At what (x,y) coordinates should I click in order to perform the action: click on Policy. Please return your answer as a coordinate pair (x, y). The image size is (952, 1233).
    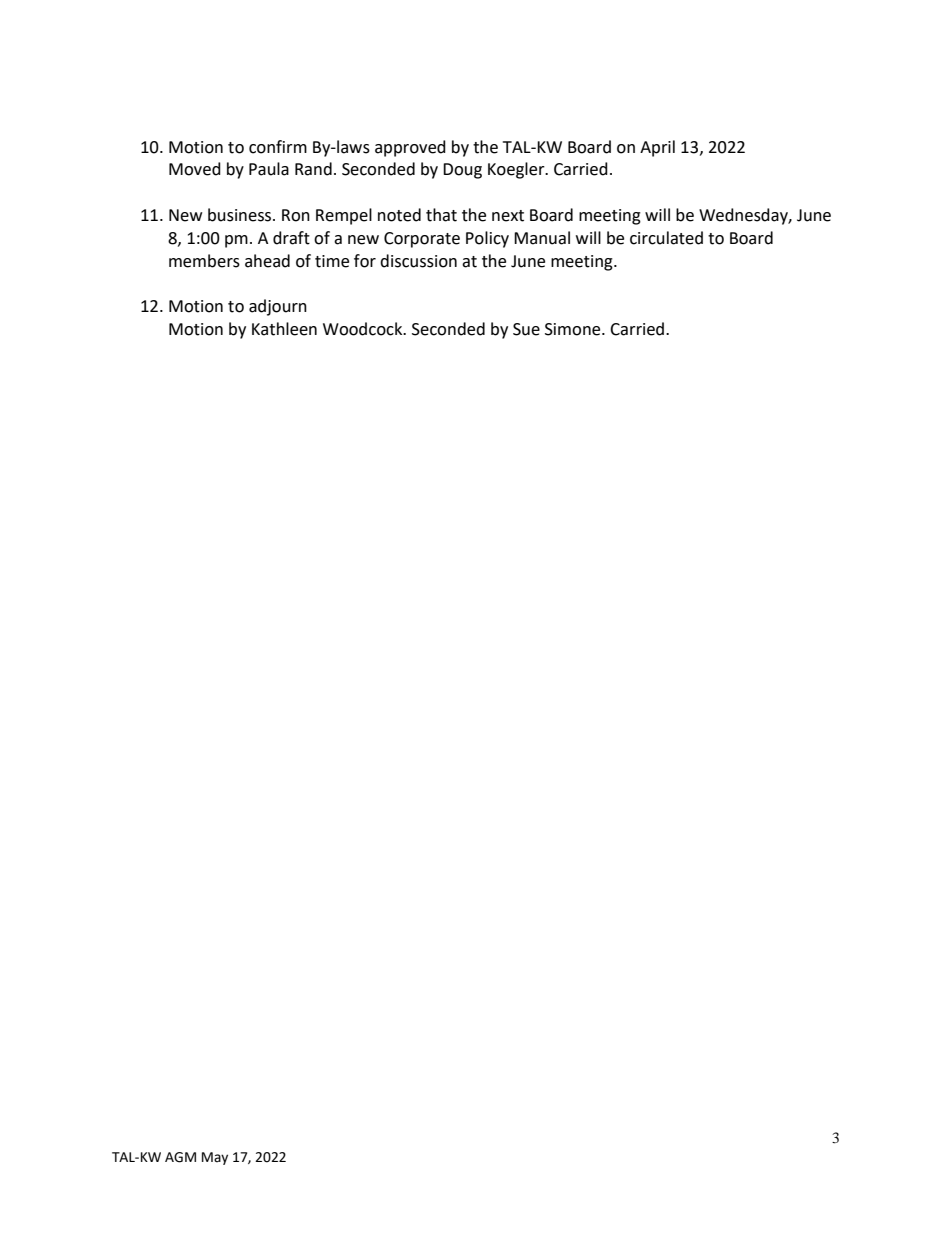
    Looking at the image, I should click on (487, 239).
